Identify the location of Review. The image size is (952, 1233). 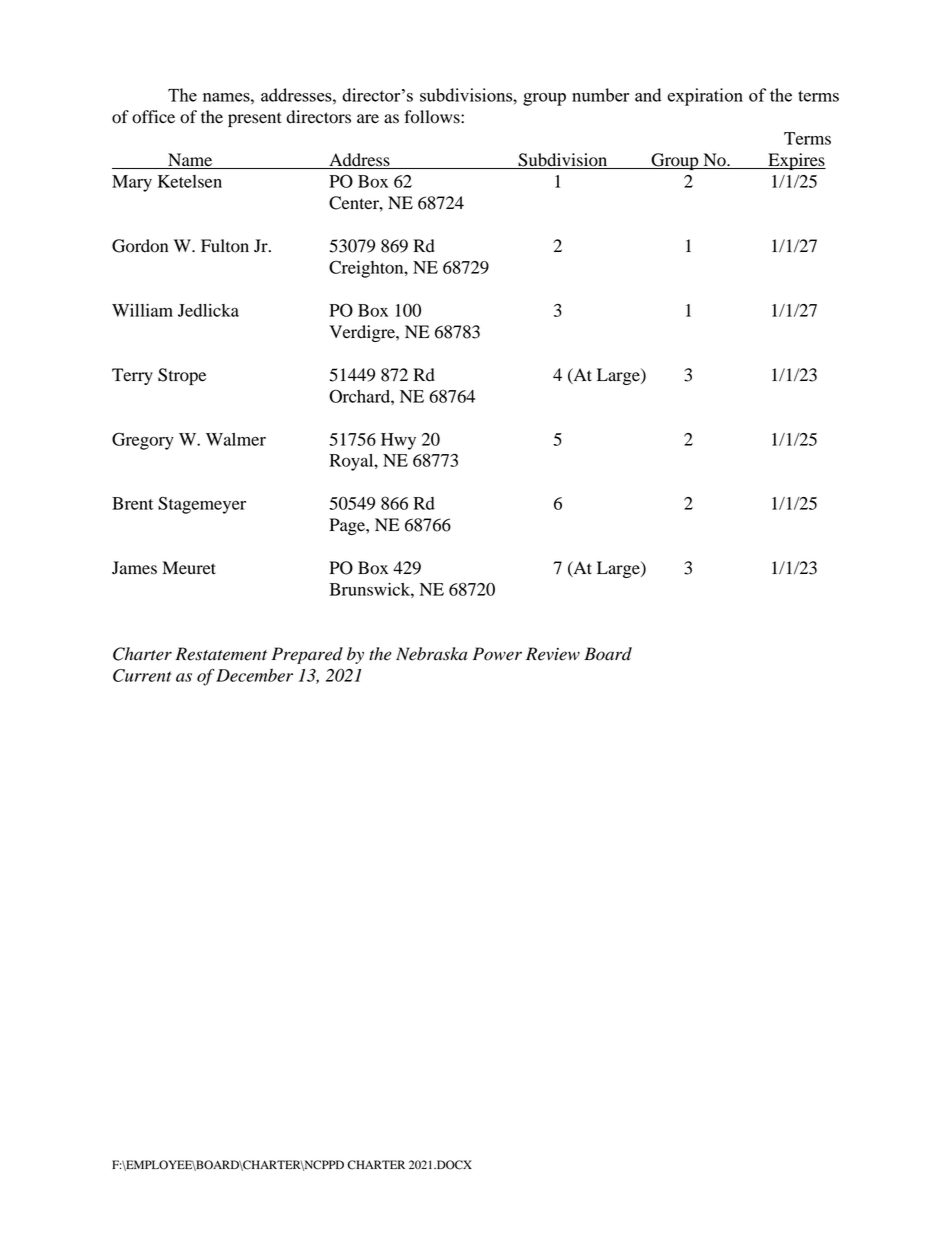
(553, 654).
